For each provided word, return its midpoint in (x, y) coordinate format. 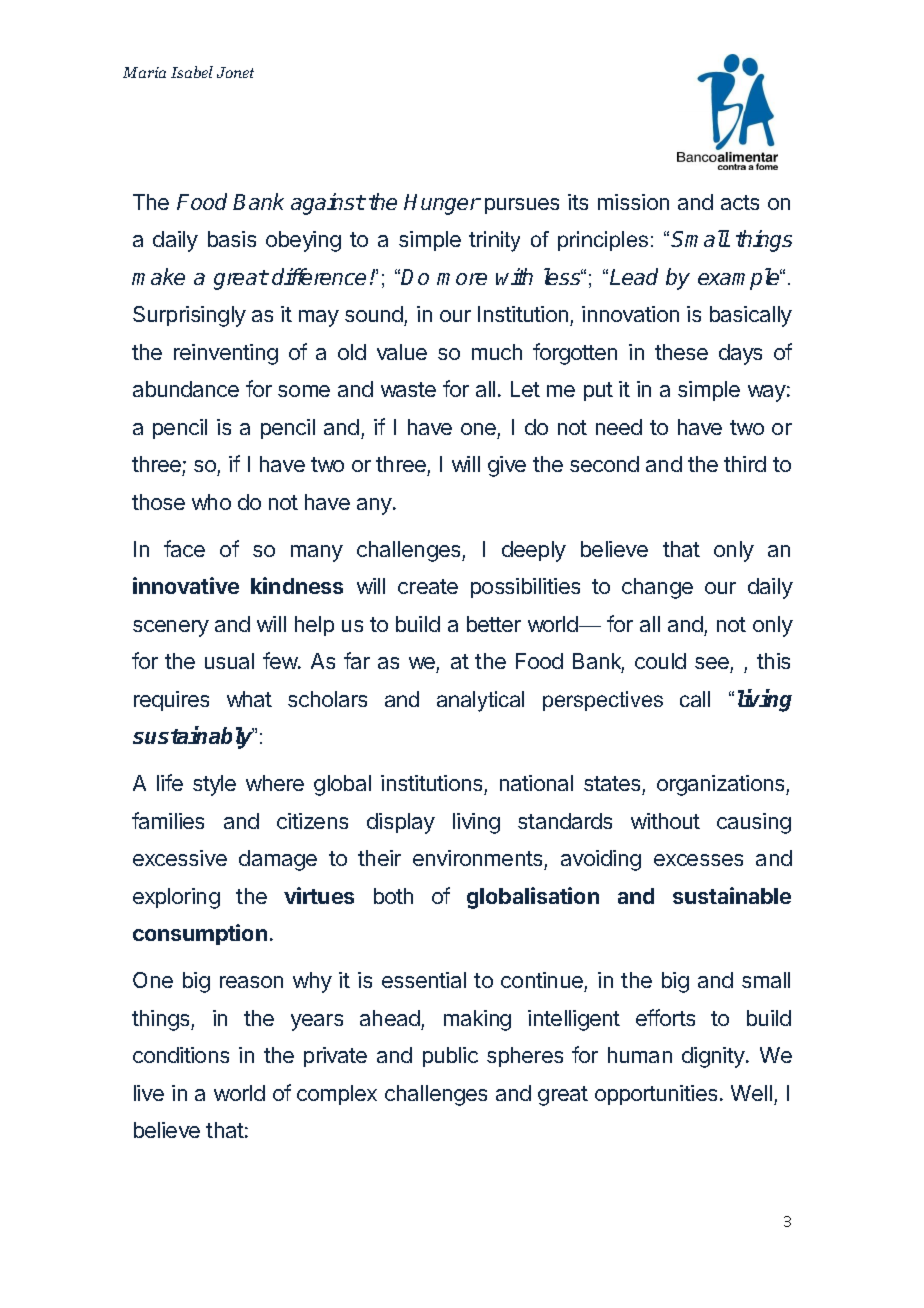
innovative (186, 585)
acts (740, 202)
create (428, 586)
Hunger (442, 204)
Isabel (192, 72)
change (657, 588)
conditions (181, 1055)
